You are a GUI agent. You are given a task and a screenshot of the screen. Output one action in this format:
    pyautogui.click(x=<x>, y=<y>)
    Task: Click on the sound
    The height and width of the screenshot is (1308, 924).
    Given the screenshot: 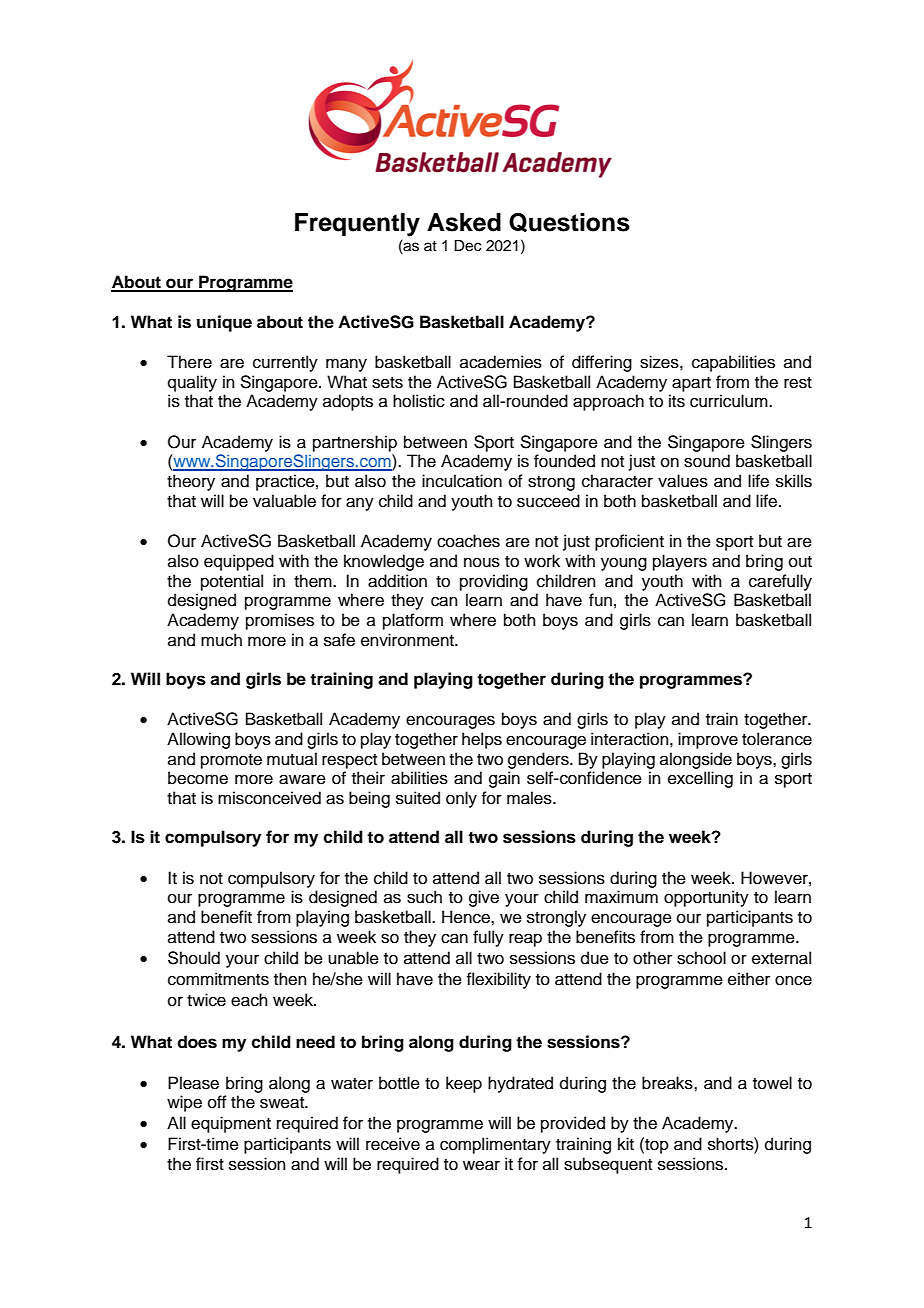 What is the action you would take?
    pyautogui.click(x=707, y=461)
